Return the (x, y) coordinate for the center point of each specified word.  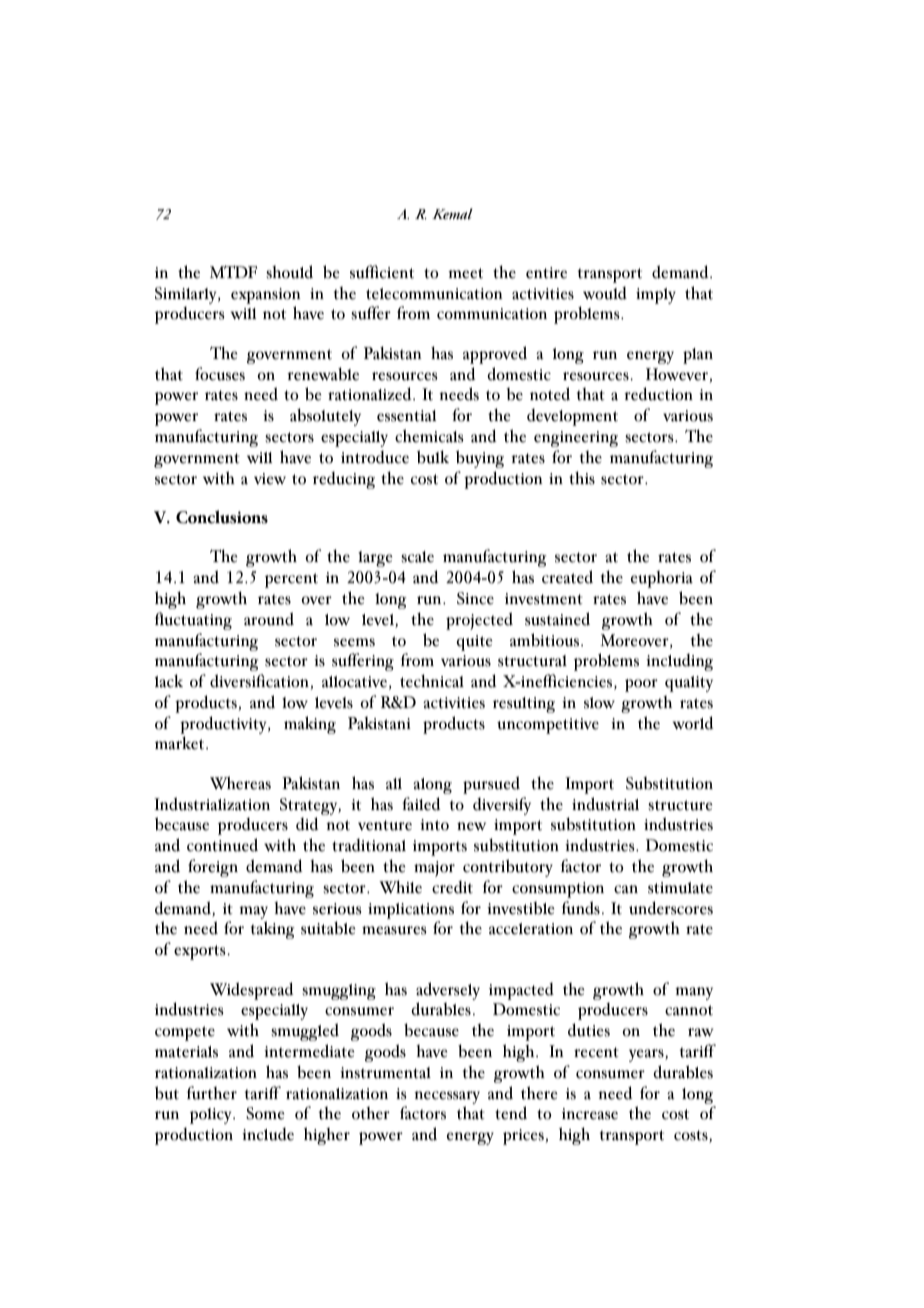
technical (432, 681)
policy (212, 1116)
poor (641, 685)
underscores (671, 908)
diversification (260, 682)
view (270, 479)
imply (656, 296)
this (582, 478)
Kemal (452, 214)
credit (452, 887)
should (289, 272)
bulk (433, 457)
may (253, 914)
